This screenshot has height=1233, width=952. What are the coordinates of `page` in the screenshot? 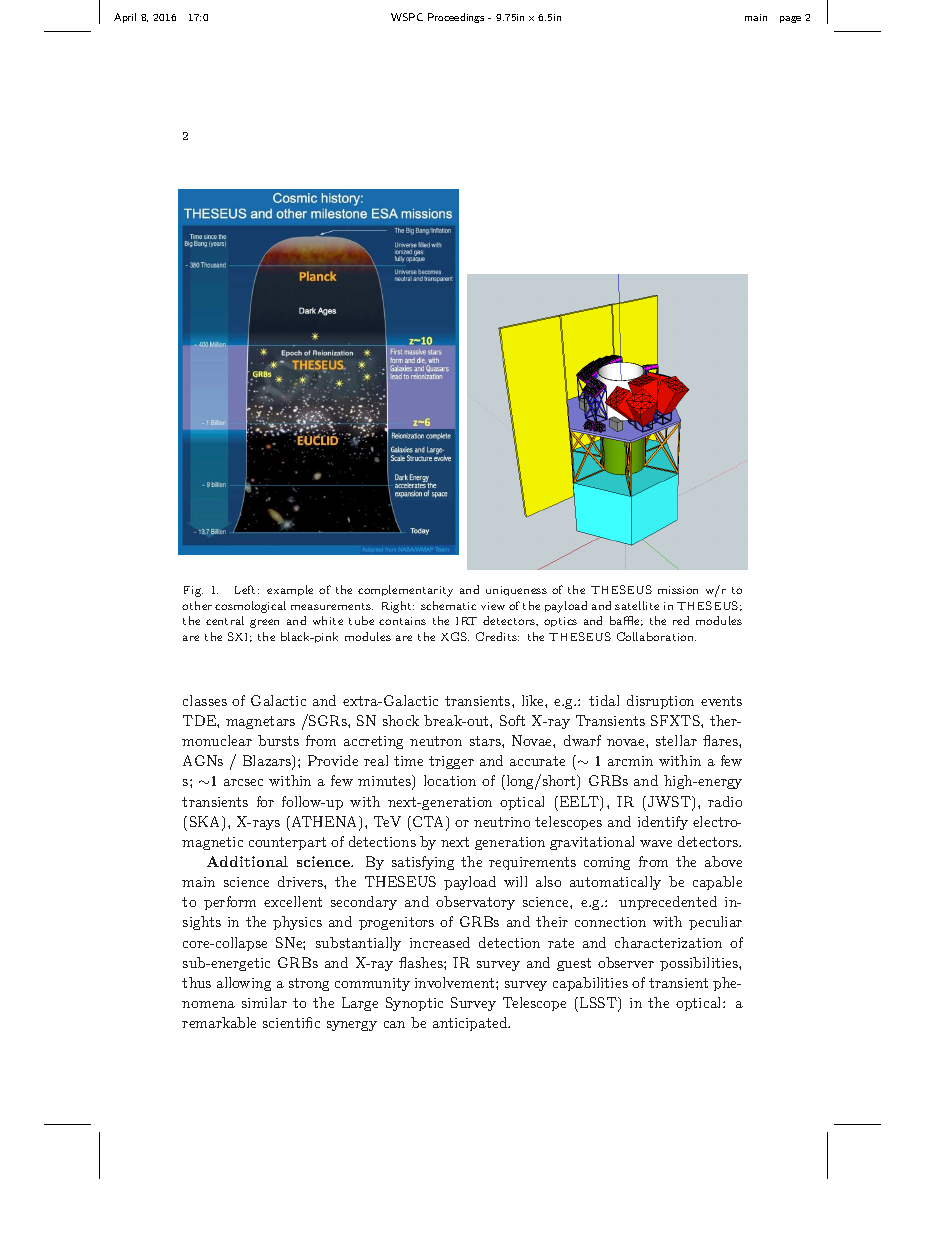 It's located at (790, 19).
